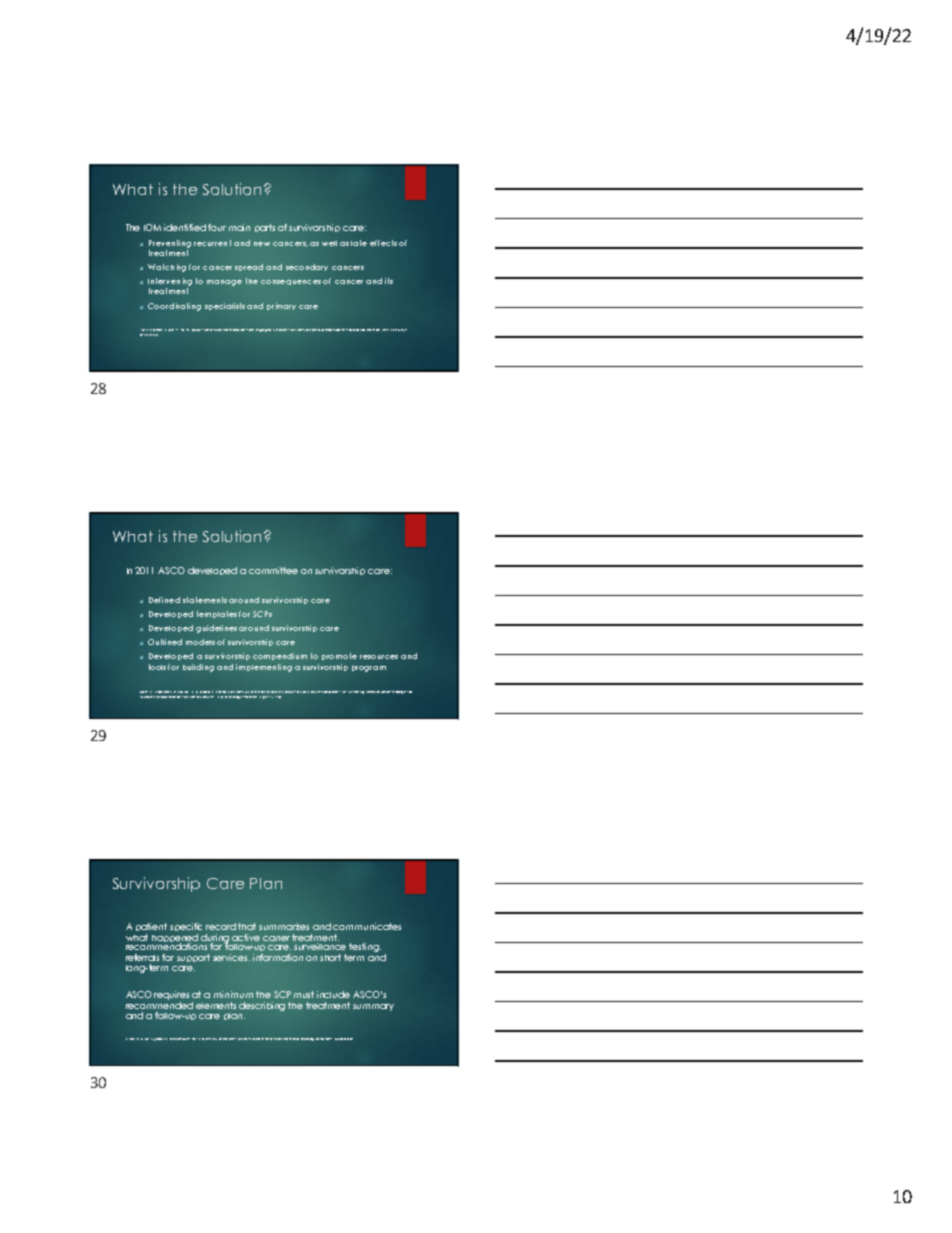 Image resolution: width=952 pixels, height=1233 pixels. Describe the element at coordinates (367, 926) in the image. I see `communicates` at that location.
